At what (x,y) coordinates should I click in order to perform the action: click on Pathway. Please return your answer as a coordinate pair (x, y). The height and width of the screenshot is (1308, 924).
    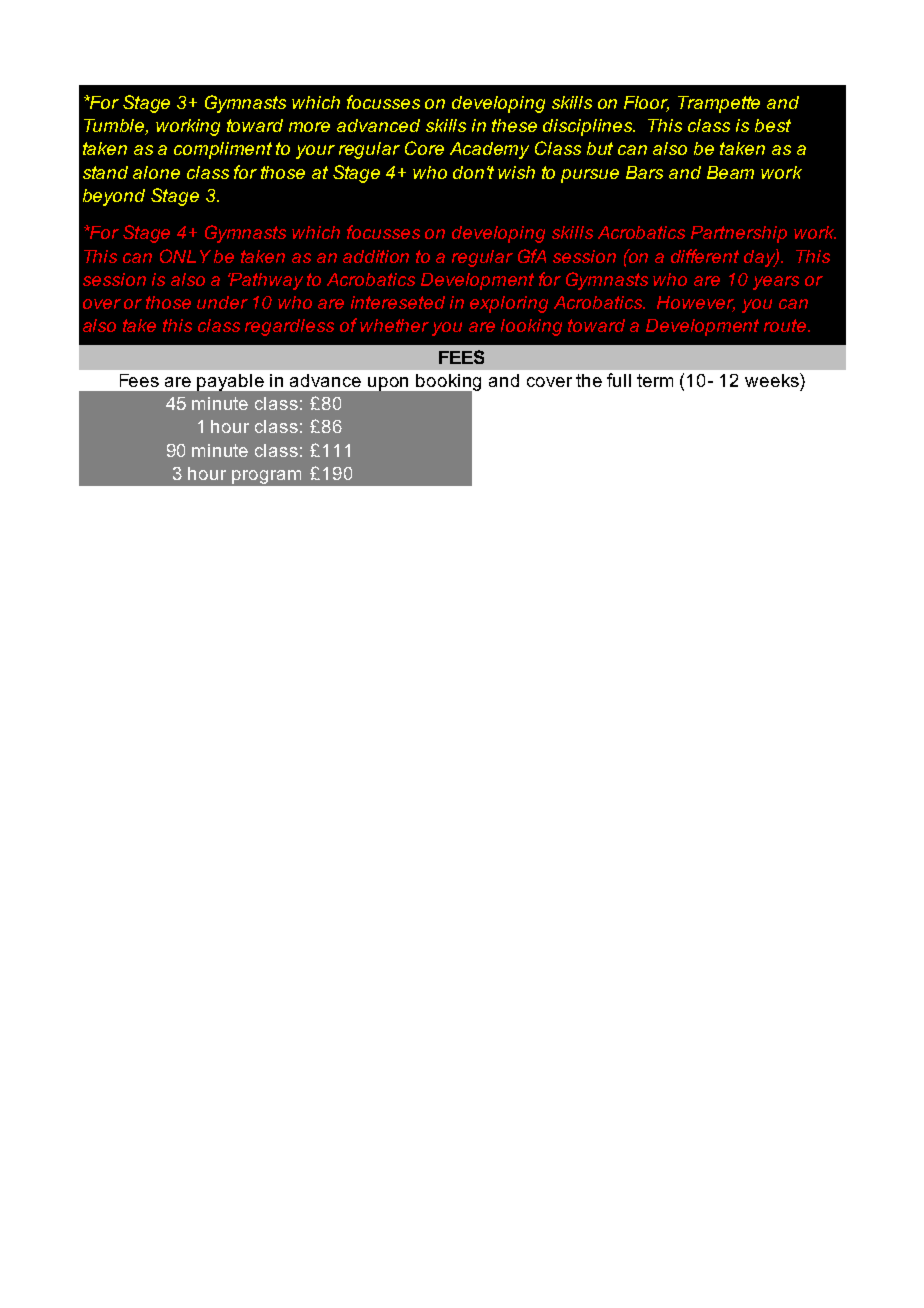
    Looking at the image, I should click on (265, 281).
